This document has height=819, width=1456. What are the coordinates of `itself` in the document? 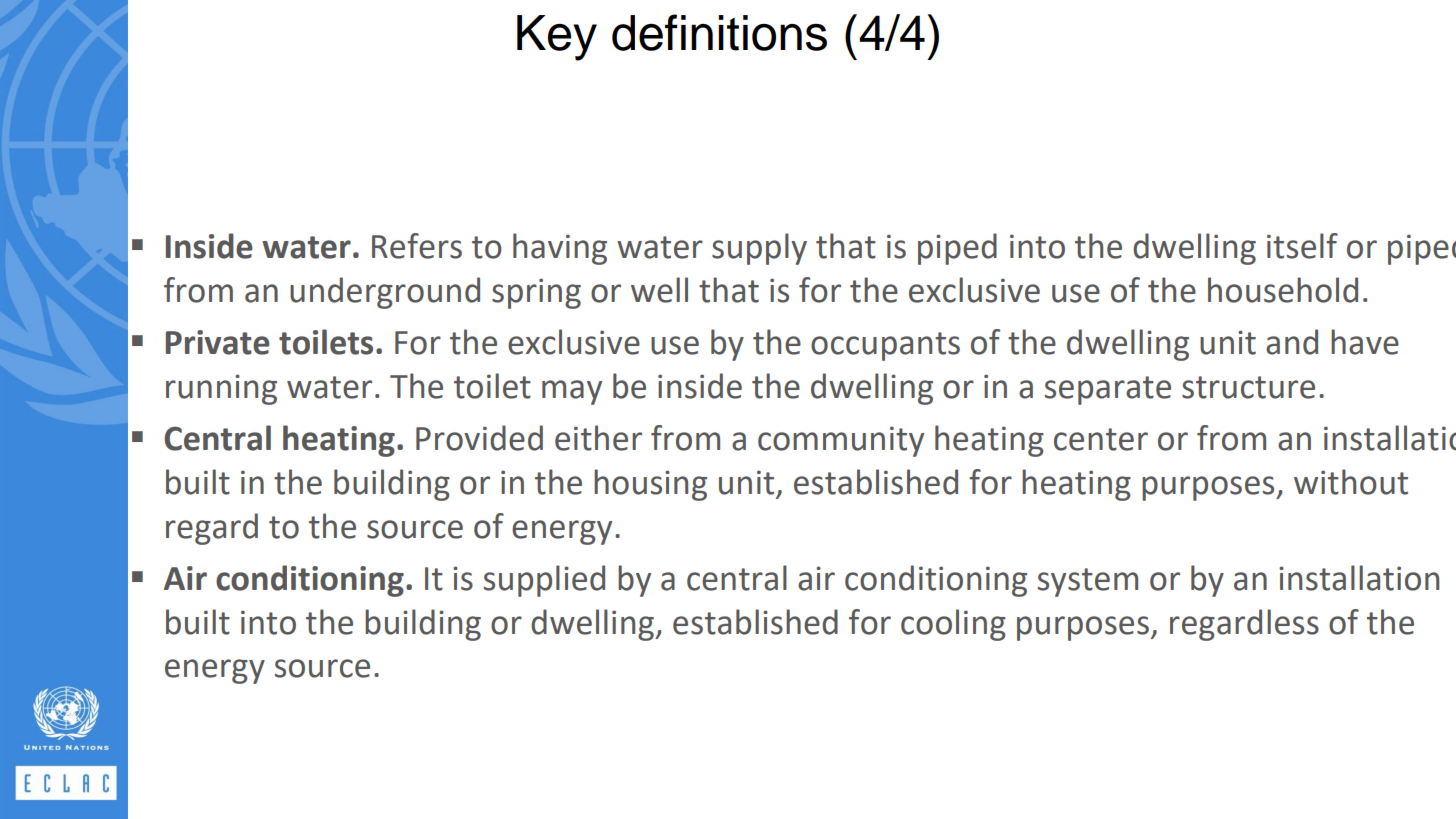 It's located at (1302, 246).
